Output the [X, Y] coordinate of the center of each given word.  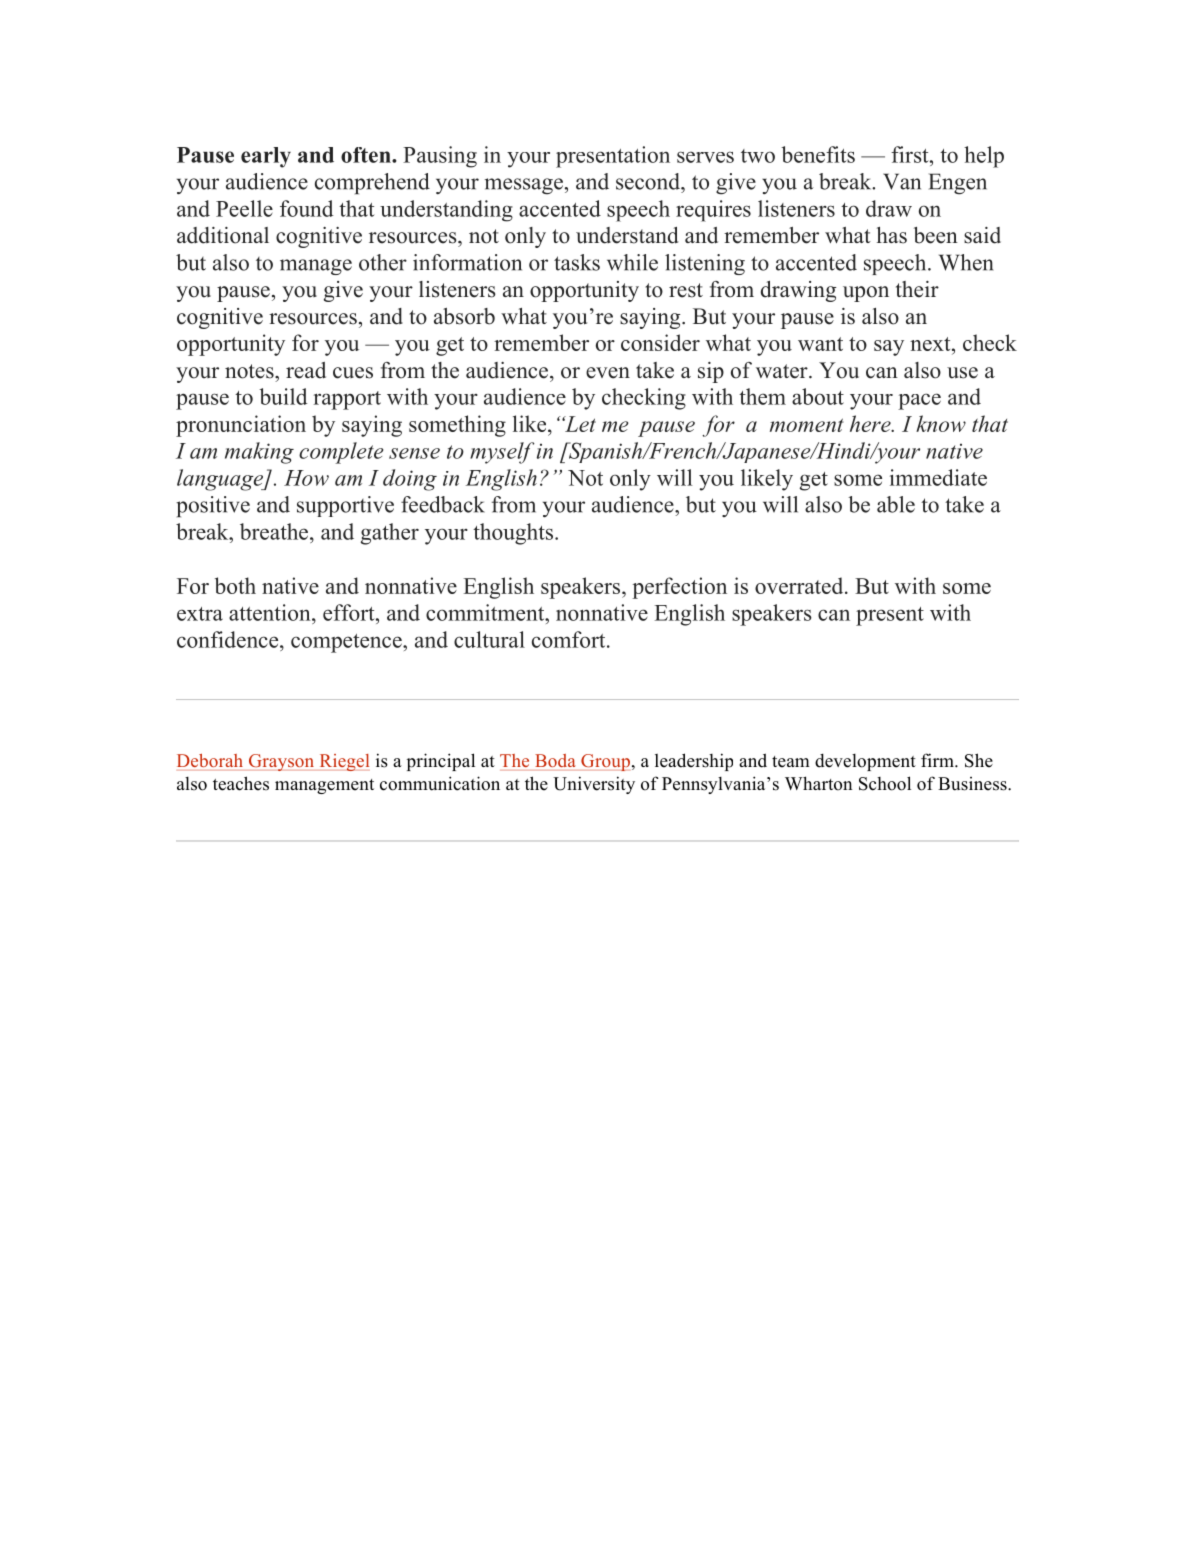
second [649, 181]
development [865, 762]
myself [502, 453]
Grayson [281, 762]
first [911, 154]
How [306, 478]
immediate [938, 477]
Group [605, 762]
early [266, 157]
